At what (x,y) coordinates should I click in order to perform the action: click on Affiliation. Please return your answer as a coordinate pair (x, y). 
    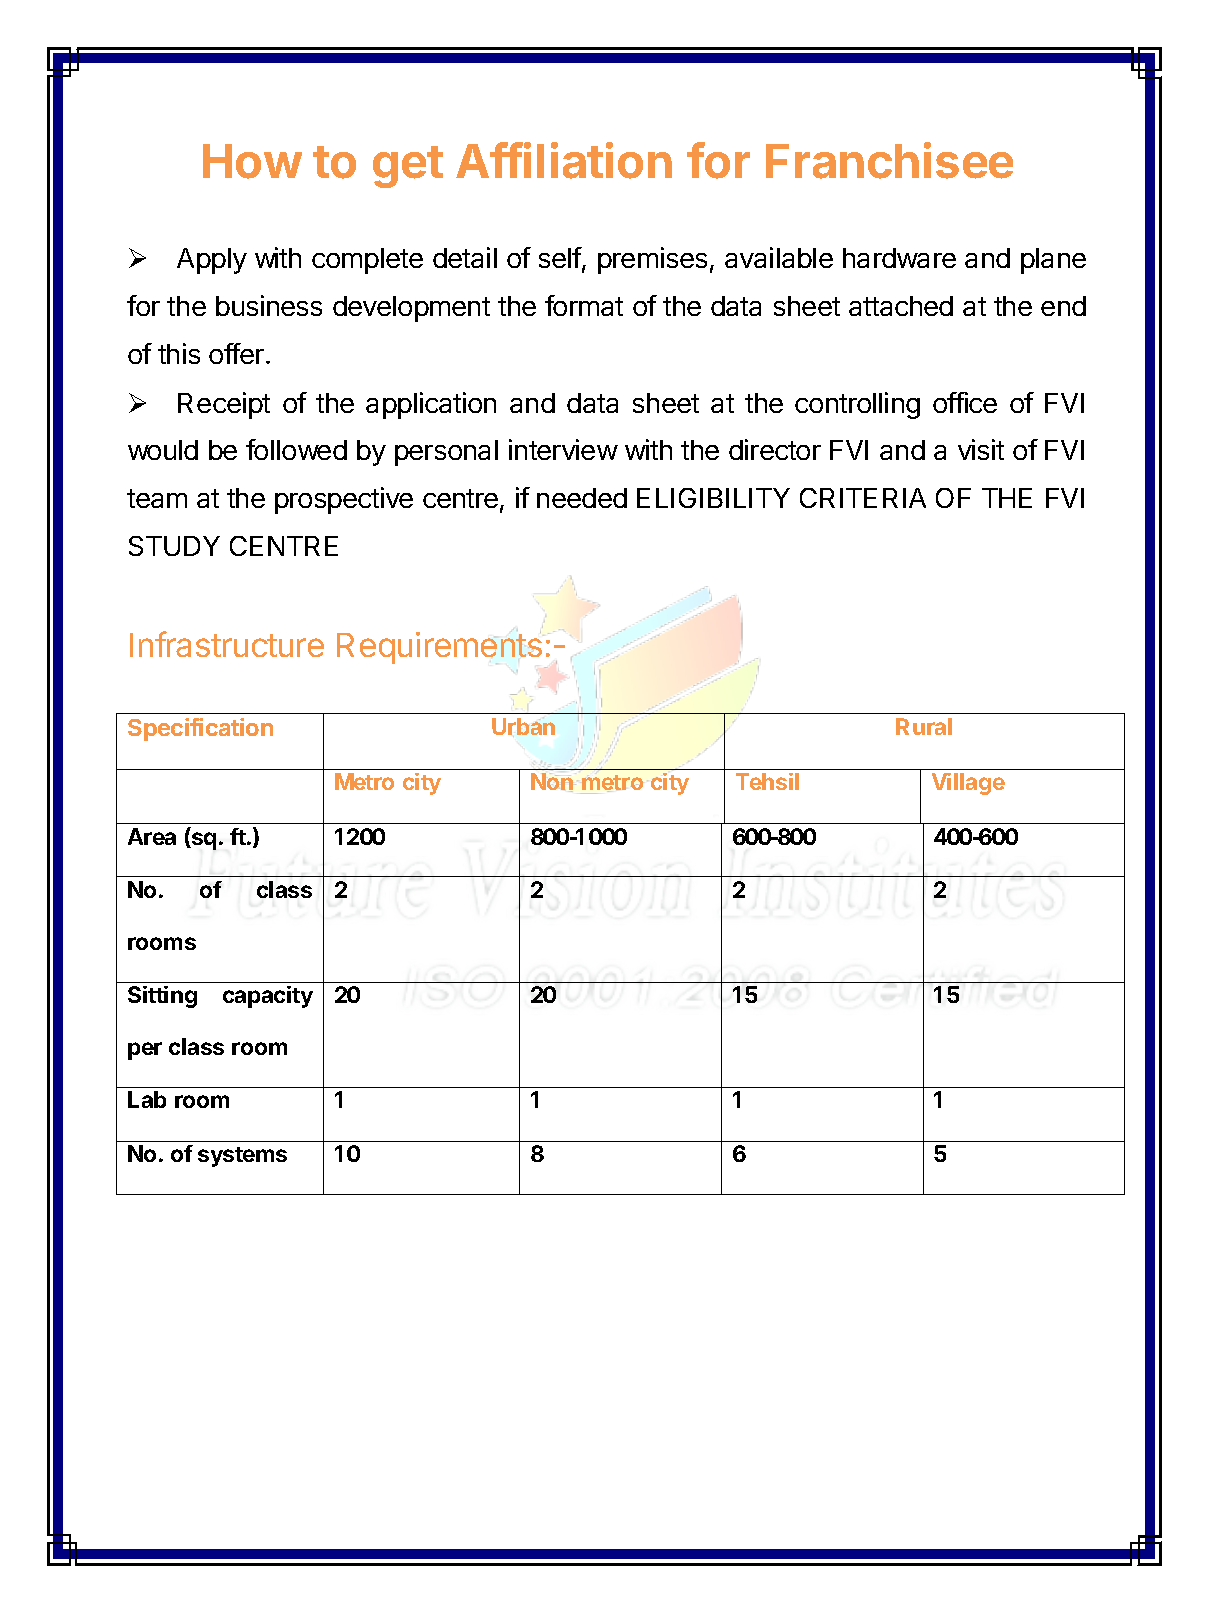
    Looking at the image, I should click on (564, 160).
